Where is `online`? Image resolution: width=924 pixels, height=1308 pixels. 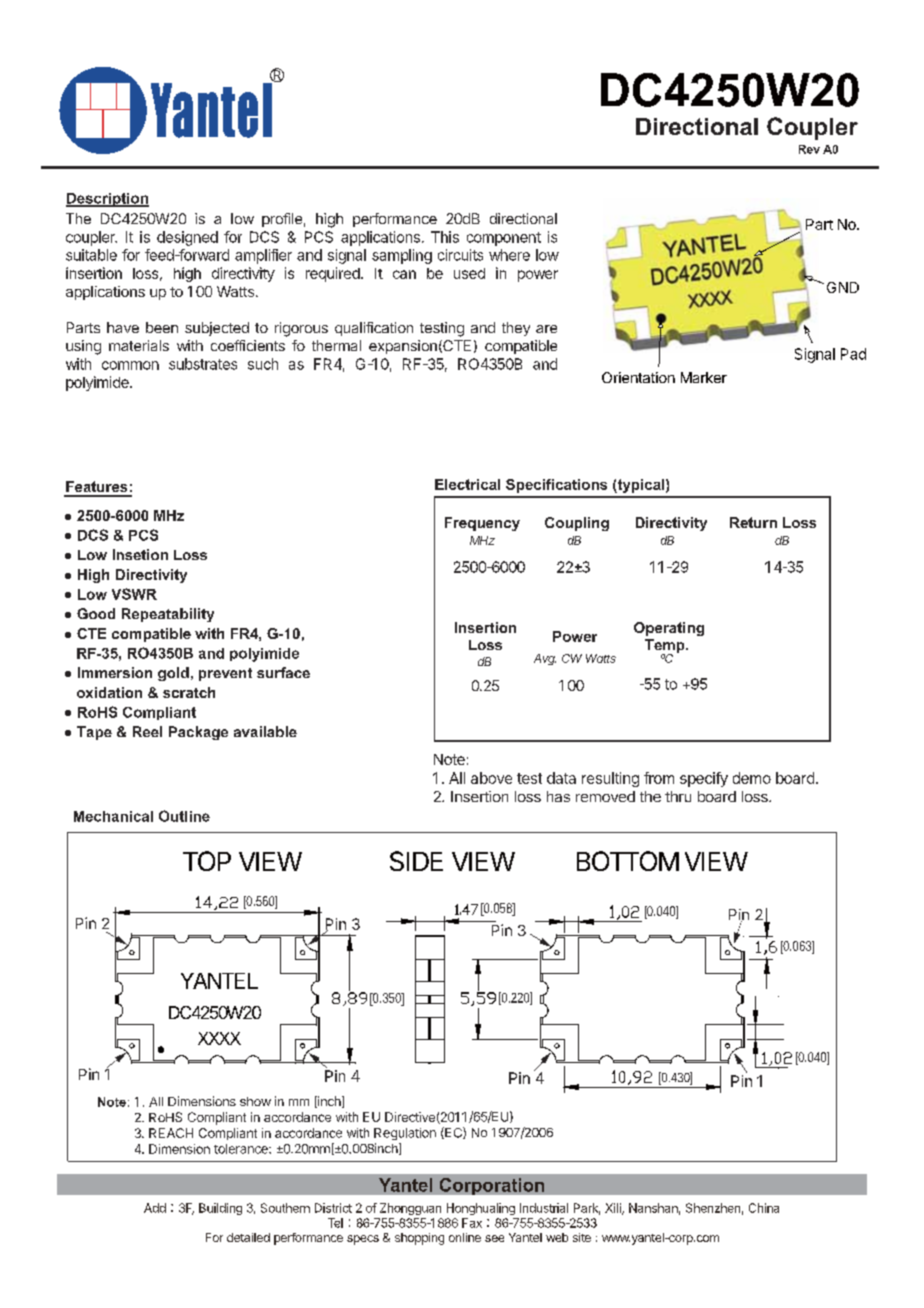 online is located at coordinates (465, 1237).
